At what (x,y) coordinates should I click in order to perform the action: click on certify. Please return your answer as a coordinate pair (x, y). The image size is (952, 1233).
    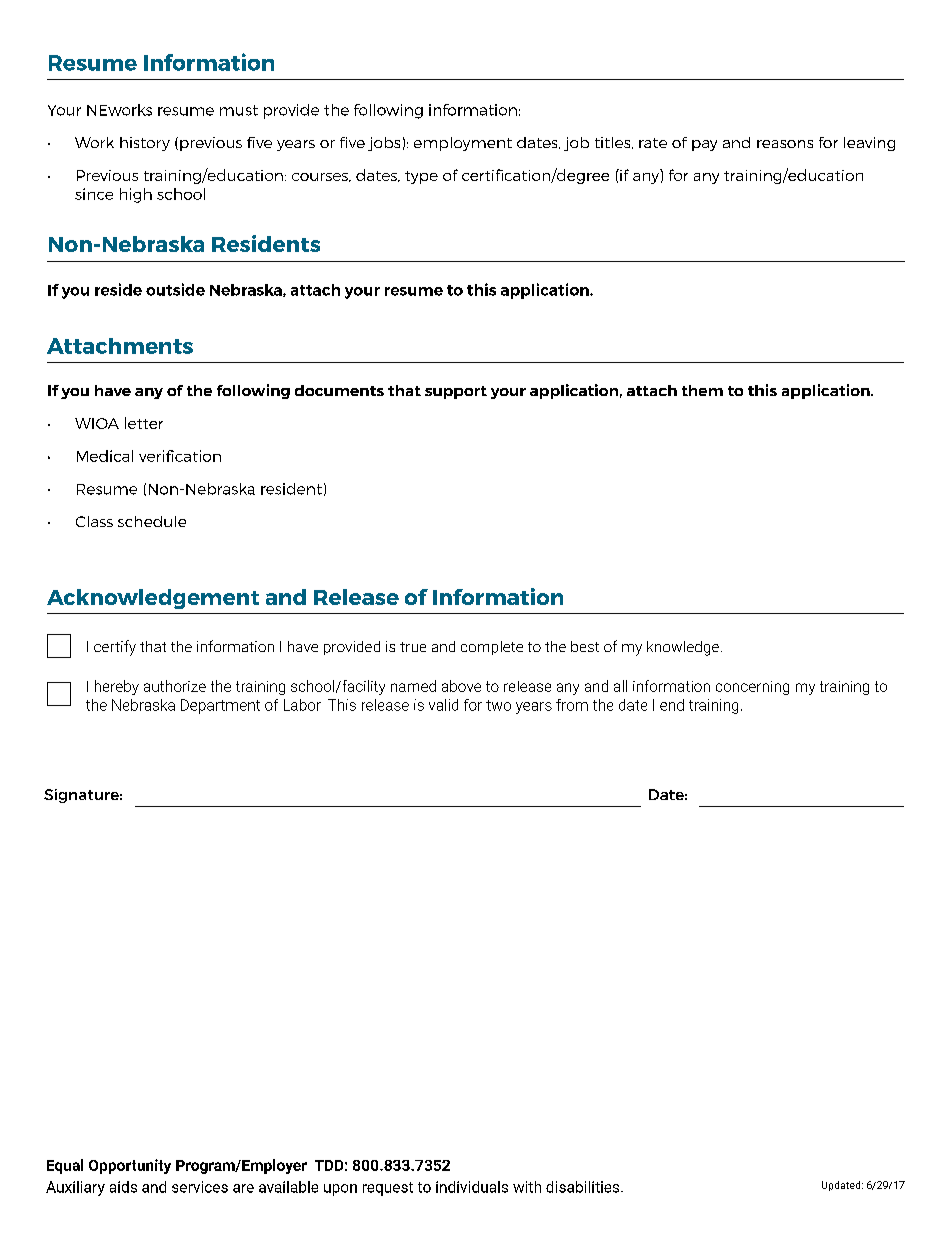
    Looking at the image, I should click on (115, 648).
